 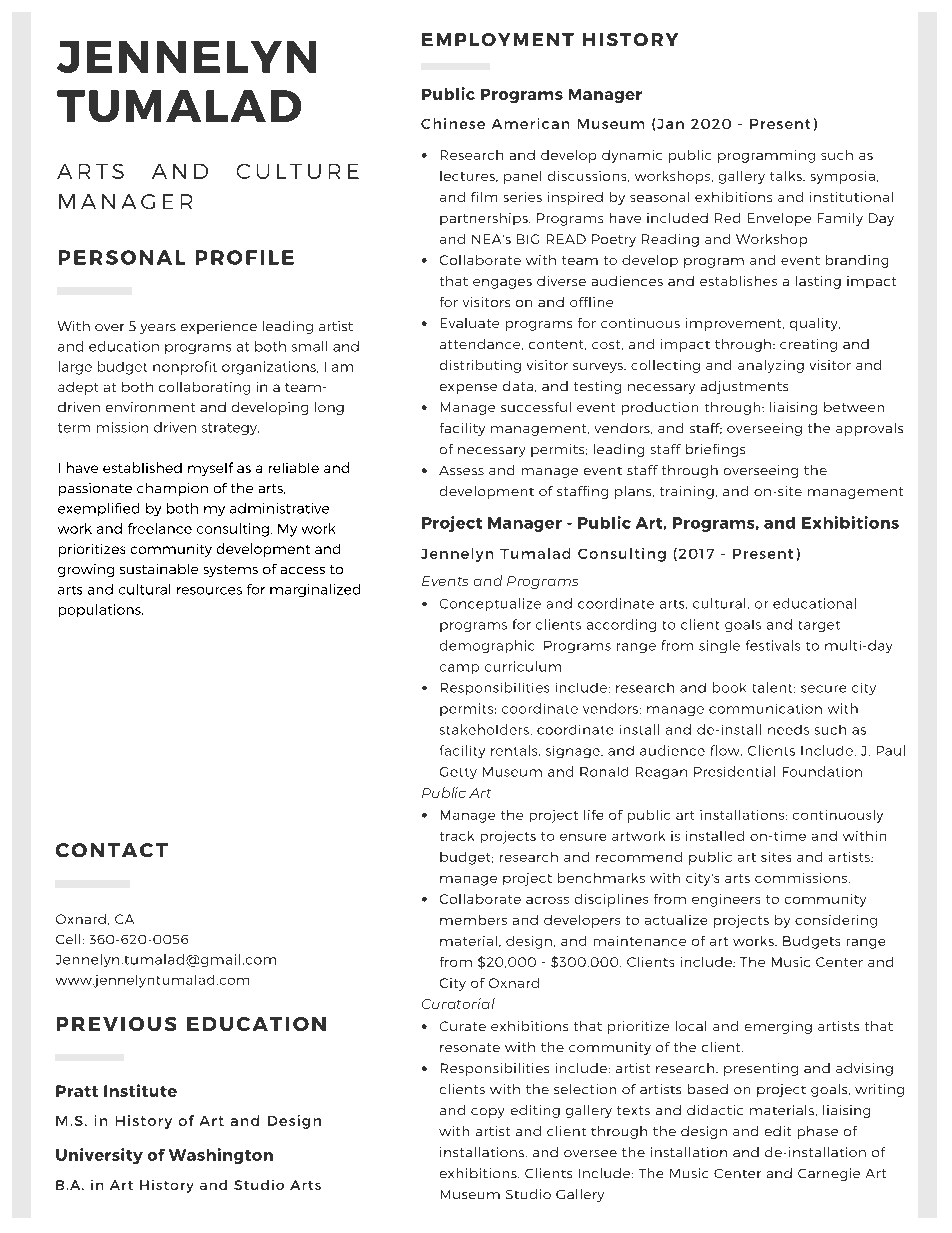 What do you see at coordinates (468, 389) in the screenshot?
I see `expense` at bounding box center [468, 389].
